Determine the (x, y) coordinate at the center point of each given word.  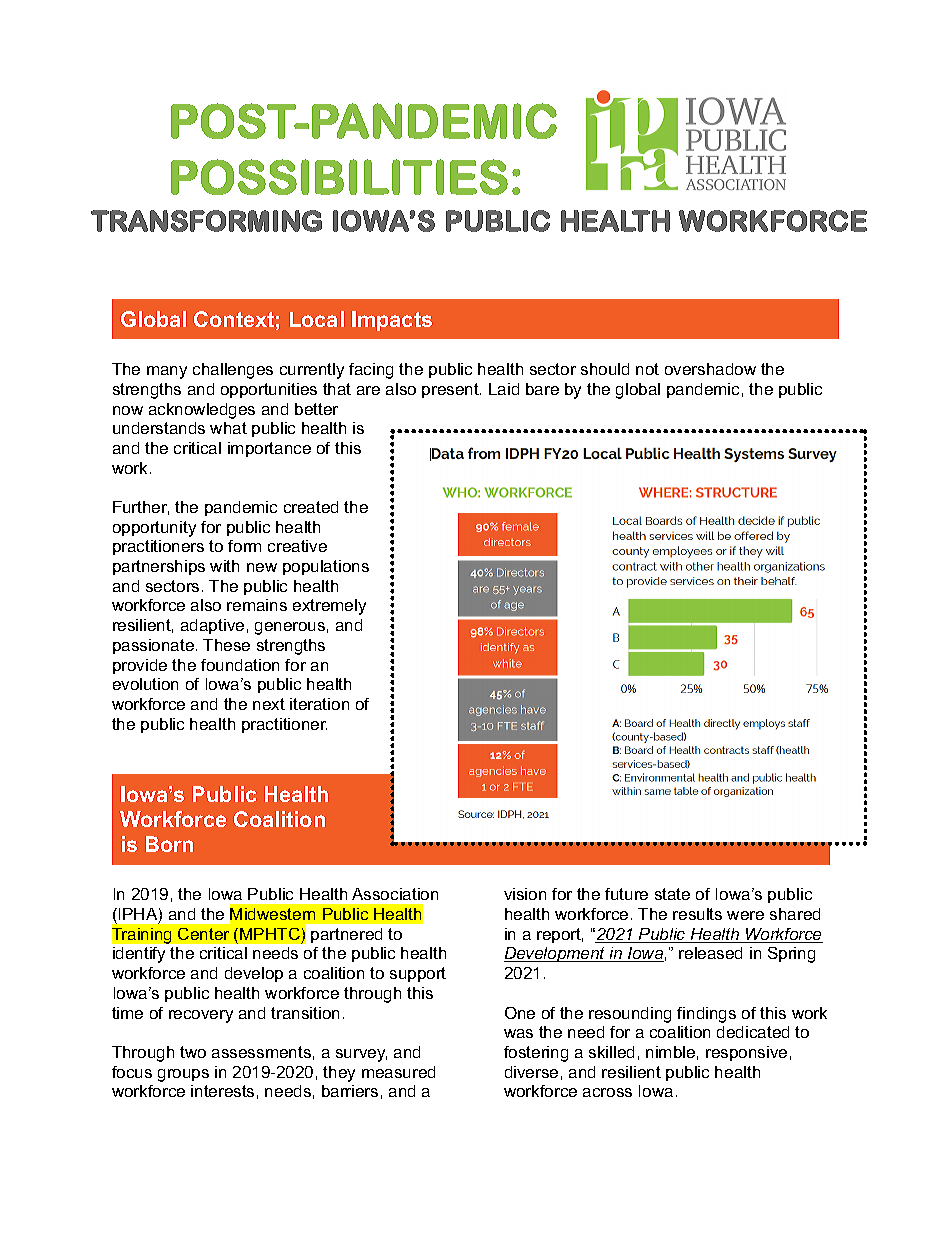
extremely (329, 607)
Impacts (392, 321)
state (672, 894)
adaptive (212, 626)
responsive (746, 1053)
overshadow (710, 369)
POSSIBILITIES (339, 177)
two (193, 1052)
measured (398, 1072)
